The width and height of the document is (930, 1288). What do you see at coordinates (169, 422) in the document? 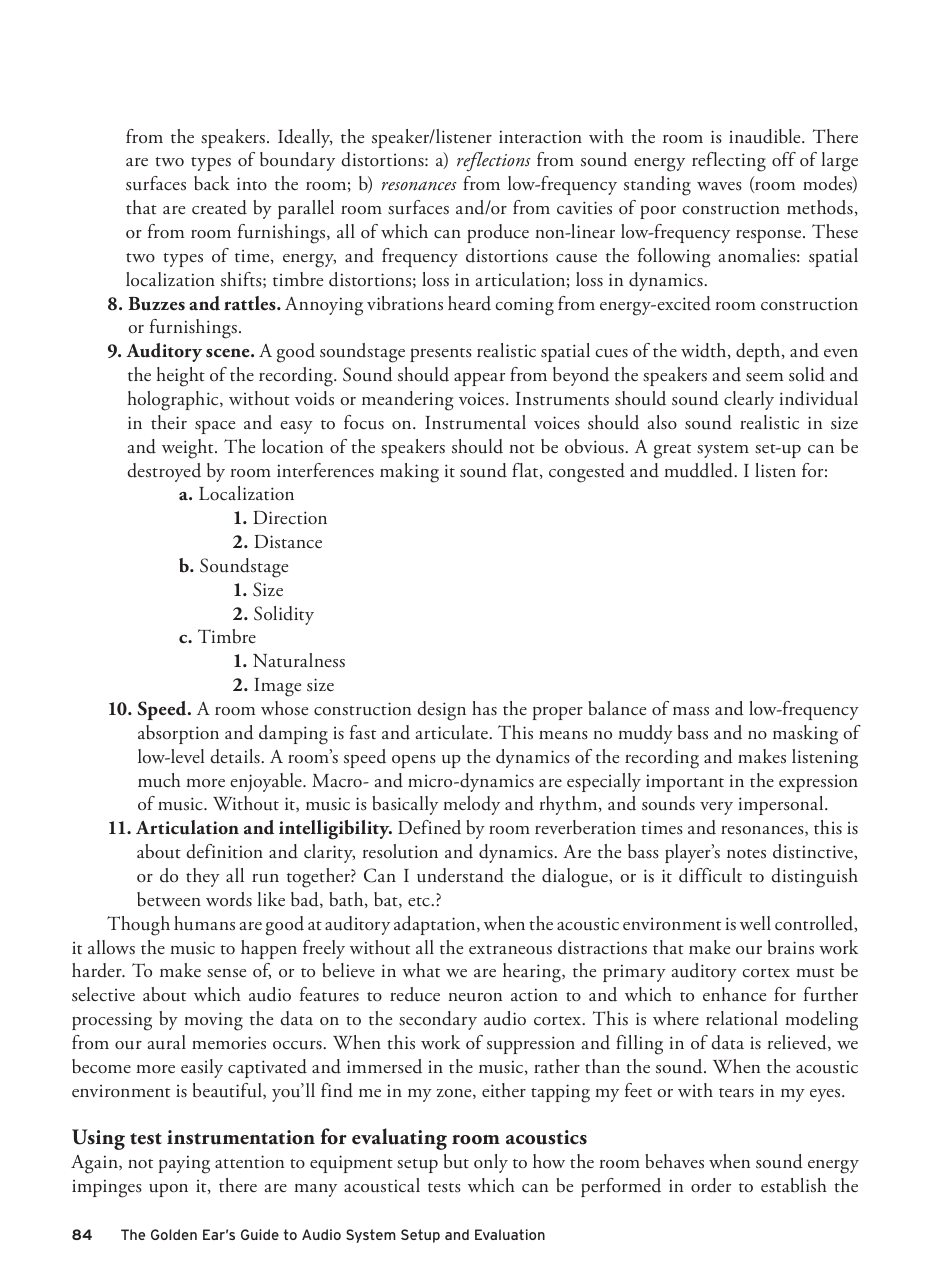
I see `their` at bounding box center [169, 422].
